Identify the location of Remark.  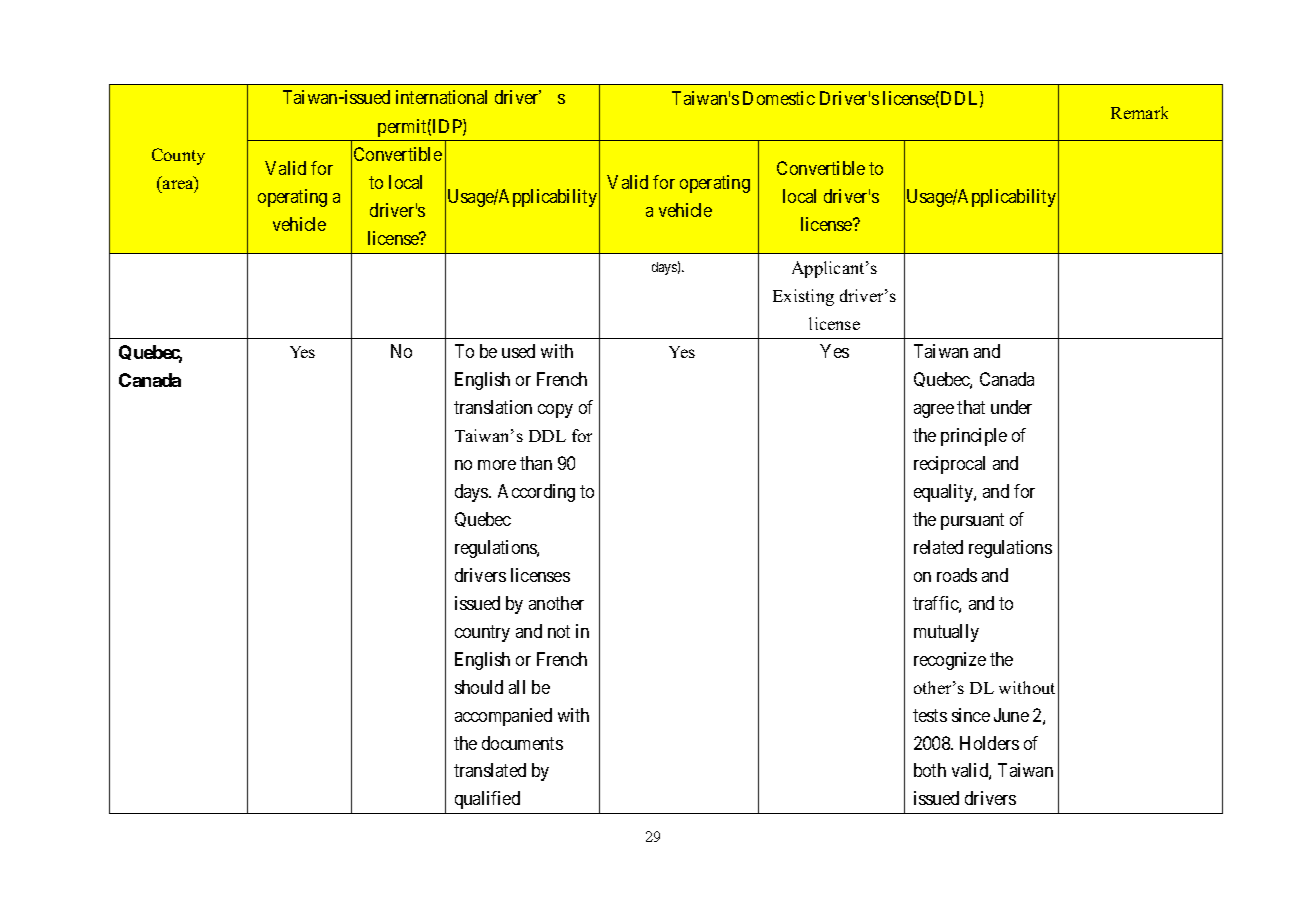
(1139, 112).
